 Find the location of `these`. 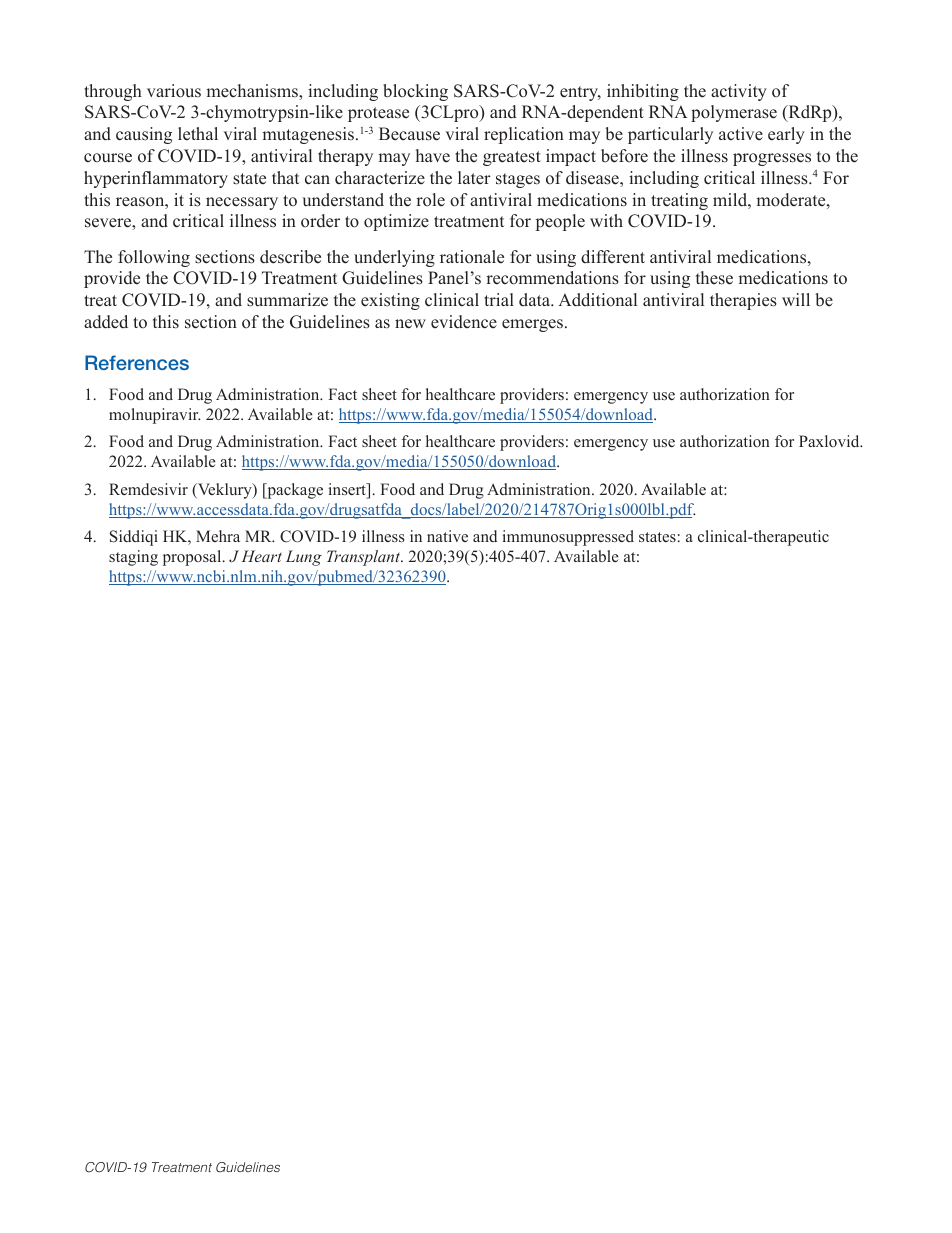

these is located at coordinates (714, 278).
